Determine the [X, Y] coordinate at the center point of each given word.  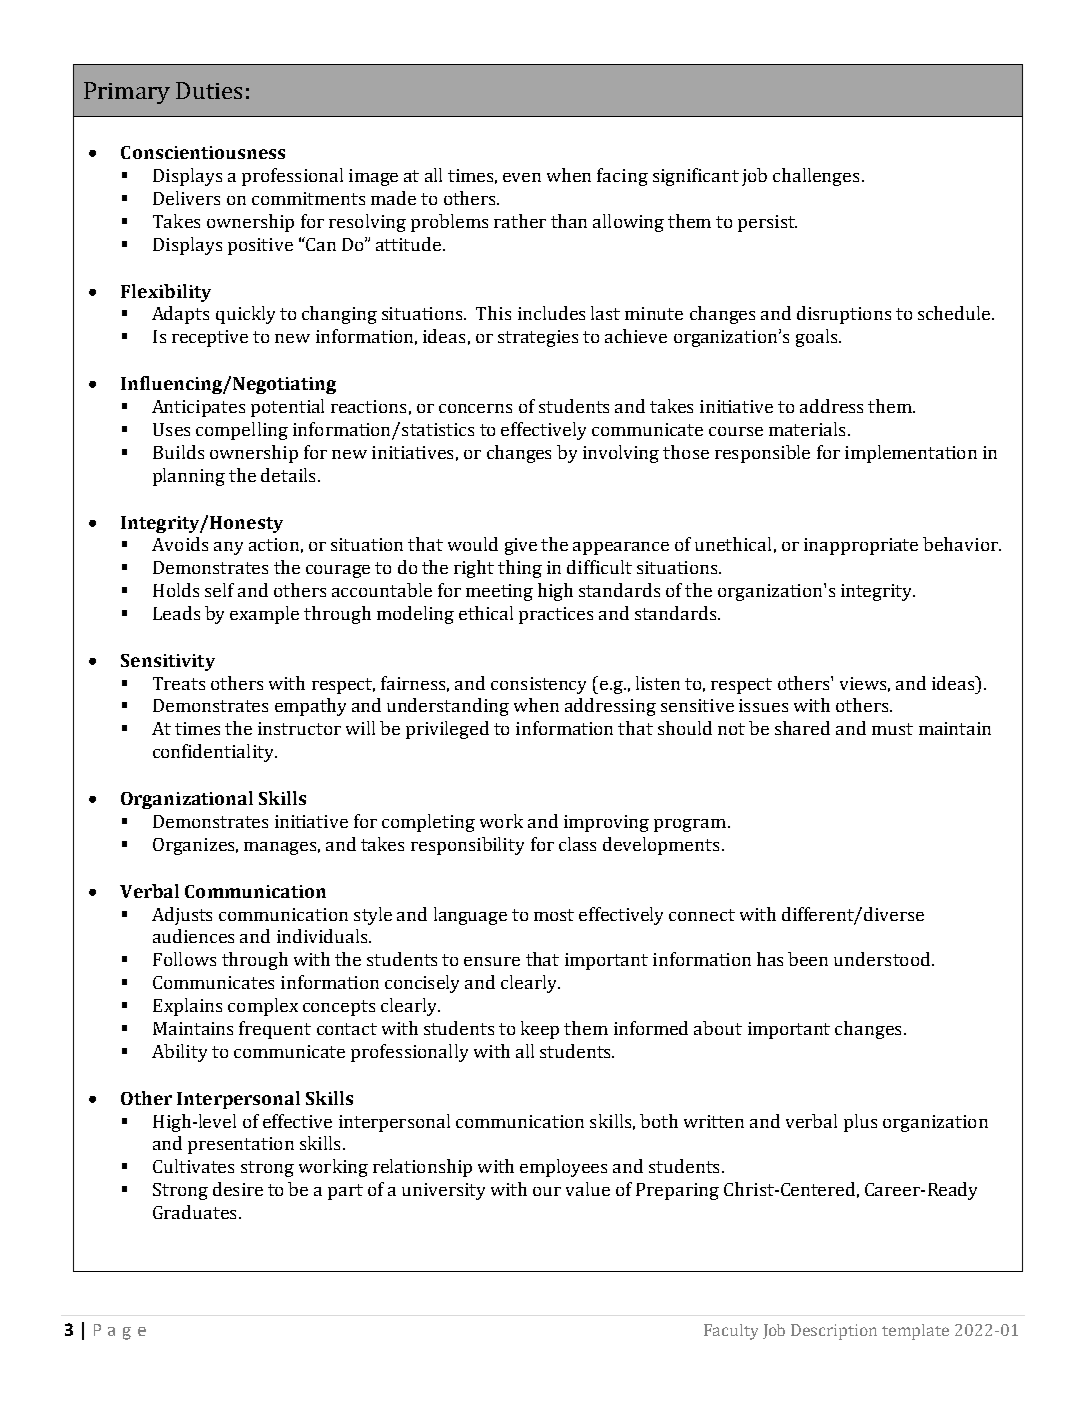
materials [807, 429]
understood [883, 959]
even [522, 177]
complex [263, 1007]
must [892, 729]
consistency [538, 685]
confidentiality [214, 753]
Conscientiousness [203, 152]
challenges [816, 177]
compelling [242, 431]
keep [540, 1030]
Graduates [194, 1212]
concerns [475, 408]
